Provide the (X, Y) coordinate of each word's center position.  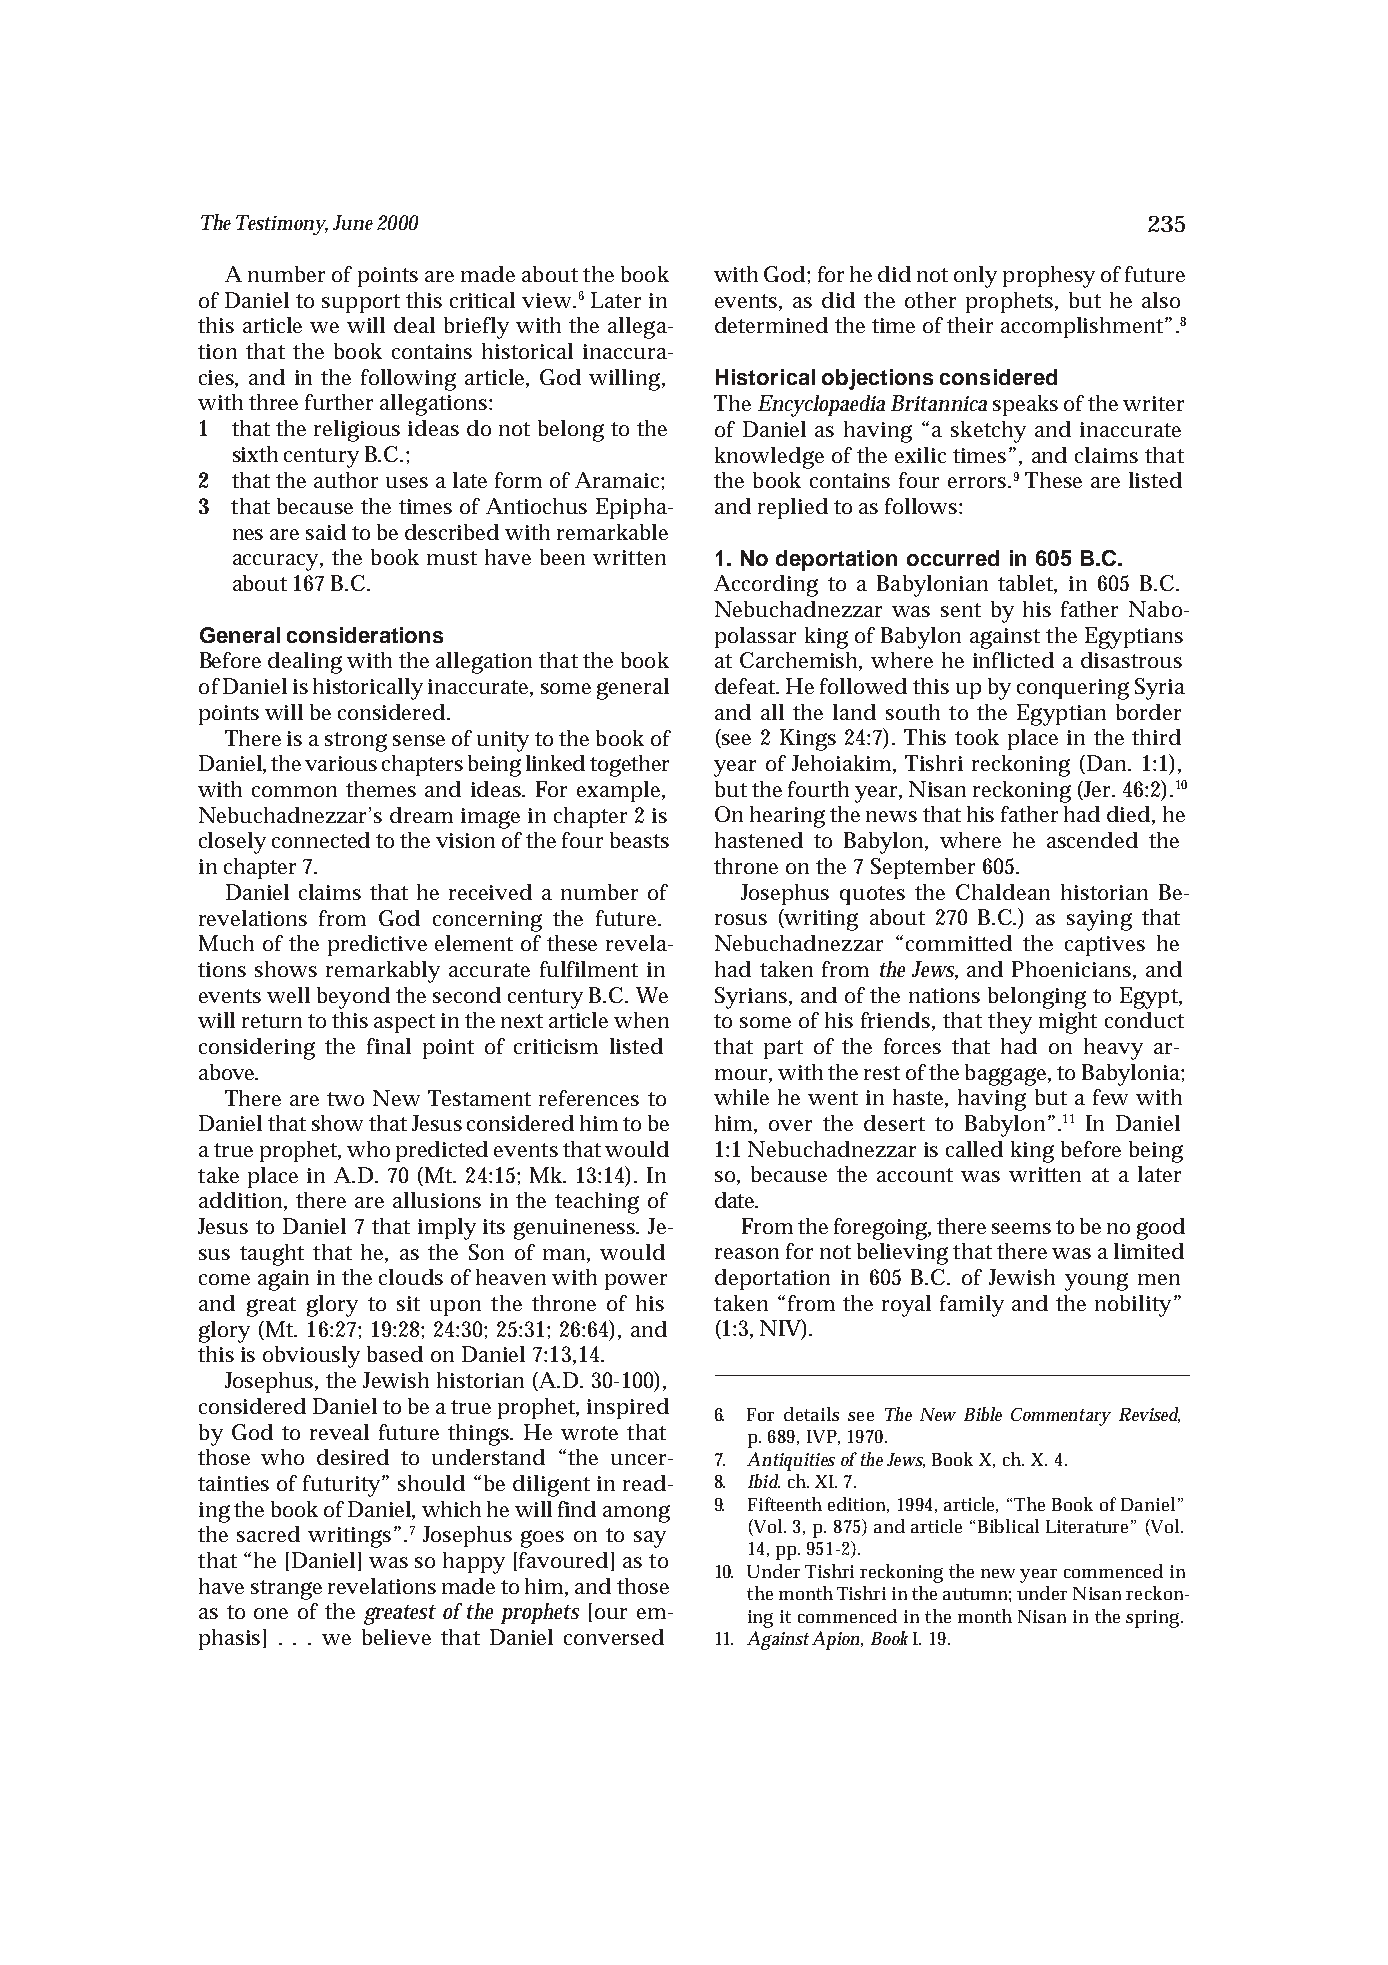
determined (771, 325)
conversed (614, 1637)
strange (286, 1590)
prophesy (1049, 277)
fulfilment (589, 969)
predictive (377, 945)
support (361, 303)
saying (1099, 920)
